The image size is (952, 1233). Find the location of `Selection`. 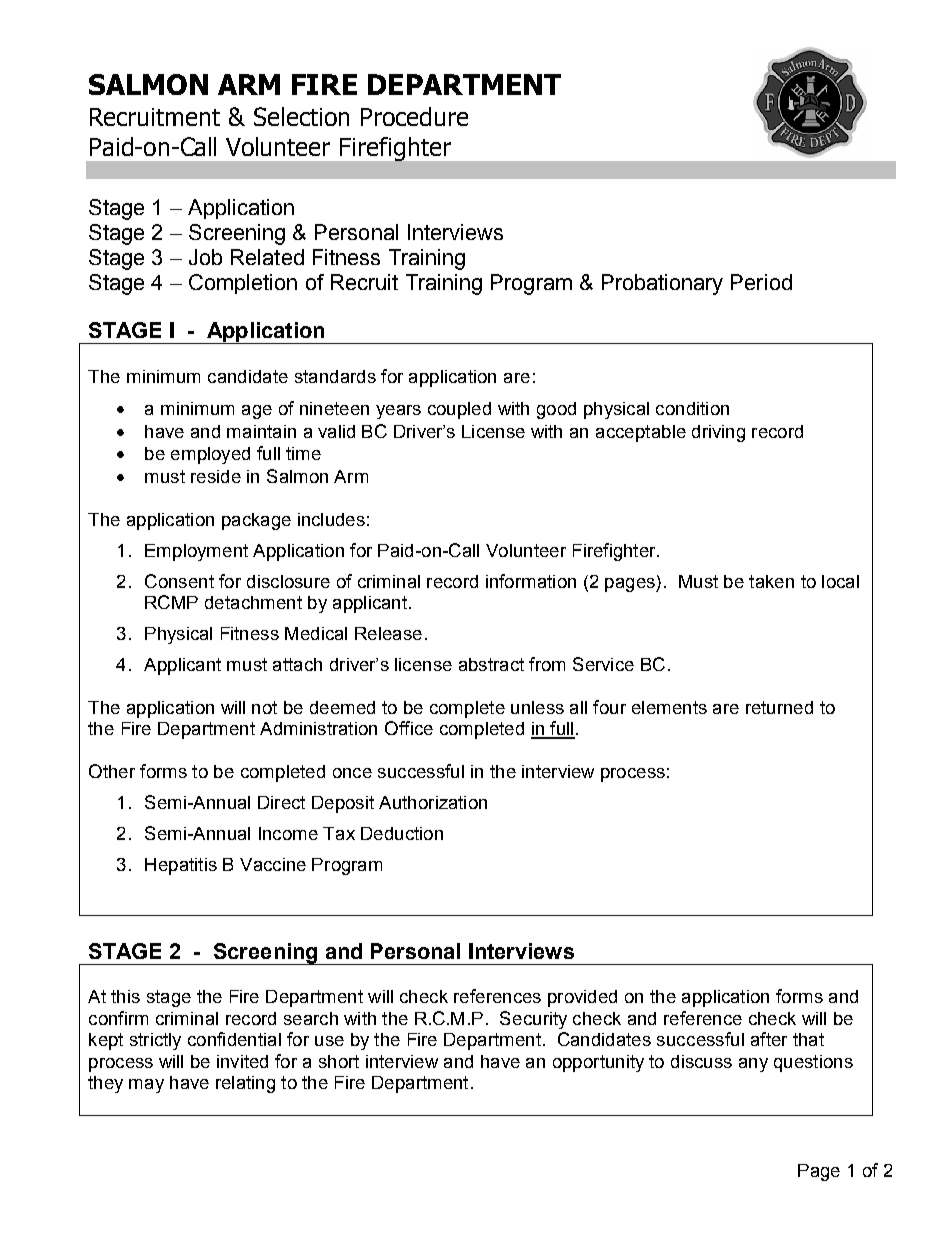

Selection is located at coordinates (301, 116).
